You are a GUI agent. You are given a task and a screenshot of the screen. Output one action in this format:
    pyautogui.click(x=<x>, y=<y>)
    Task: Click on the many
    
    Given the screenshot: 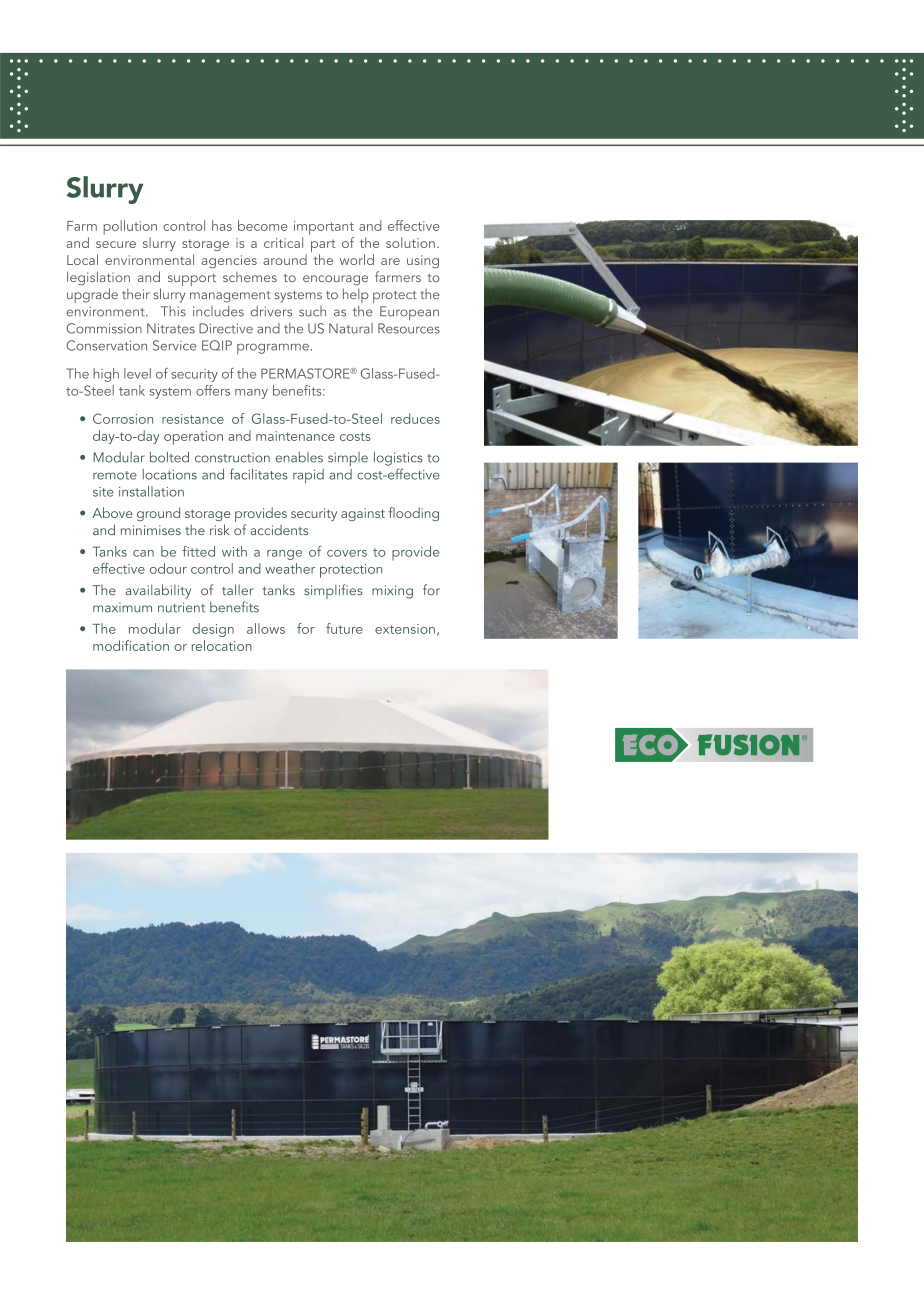 What is the action you would take?
    pyautogui.click(x=251, y=394)
